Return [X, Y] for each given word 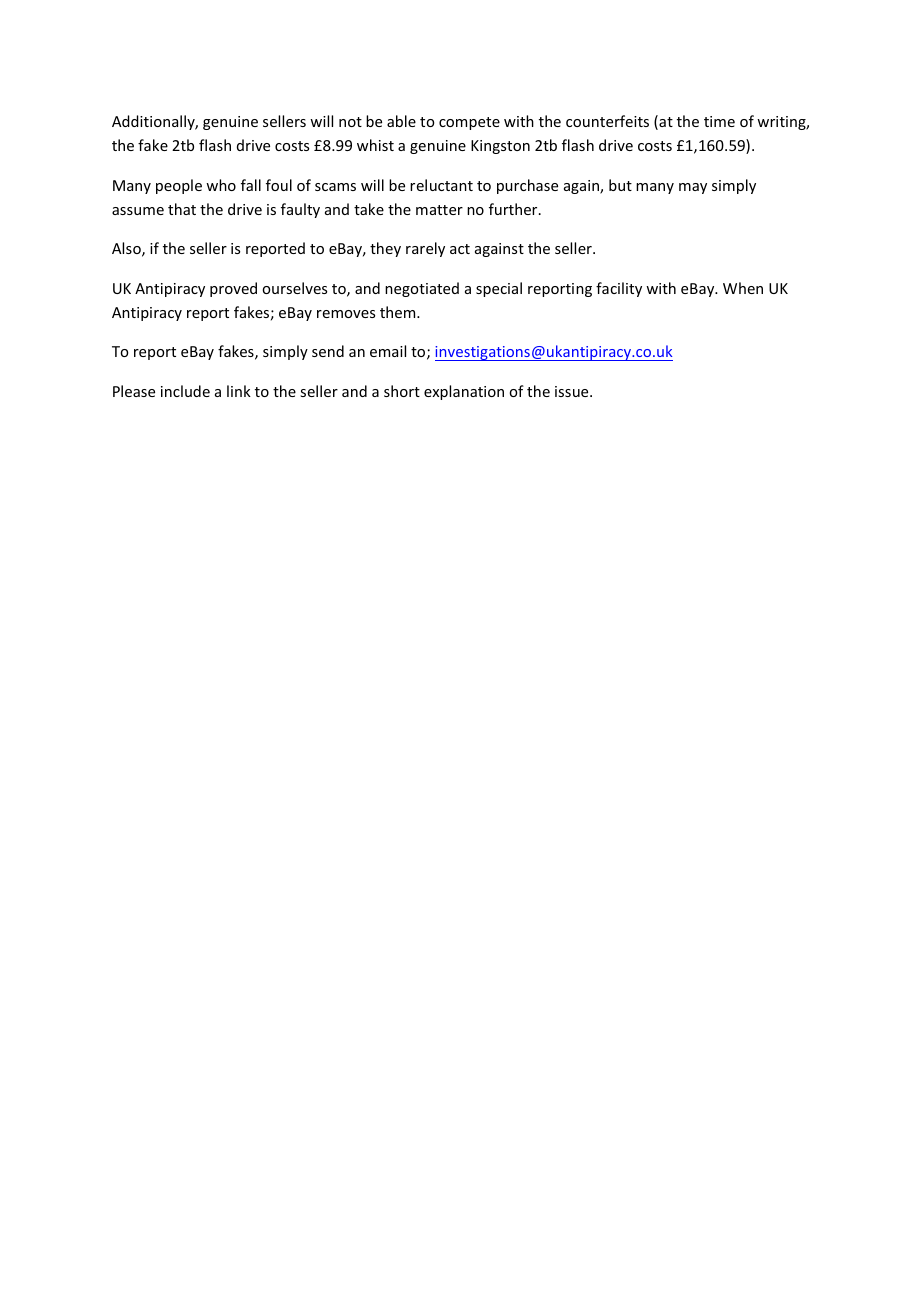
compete [469, 123]
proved [233, 289]
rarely [425, 249]
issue [573, 391]
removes [346, 314]
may [693, 188]
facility [619, 289]
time [719, 121]
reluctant [441, 185]
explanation [464, 392]
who [221, 185]
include [185, 391]
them [399, 312]
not [350, 122]
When [743, 288]
